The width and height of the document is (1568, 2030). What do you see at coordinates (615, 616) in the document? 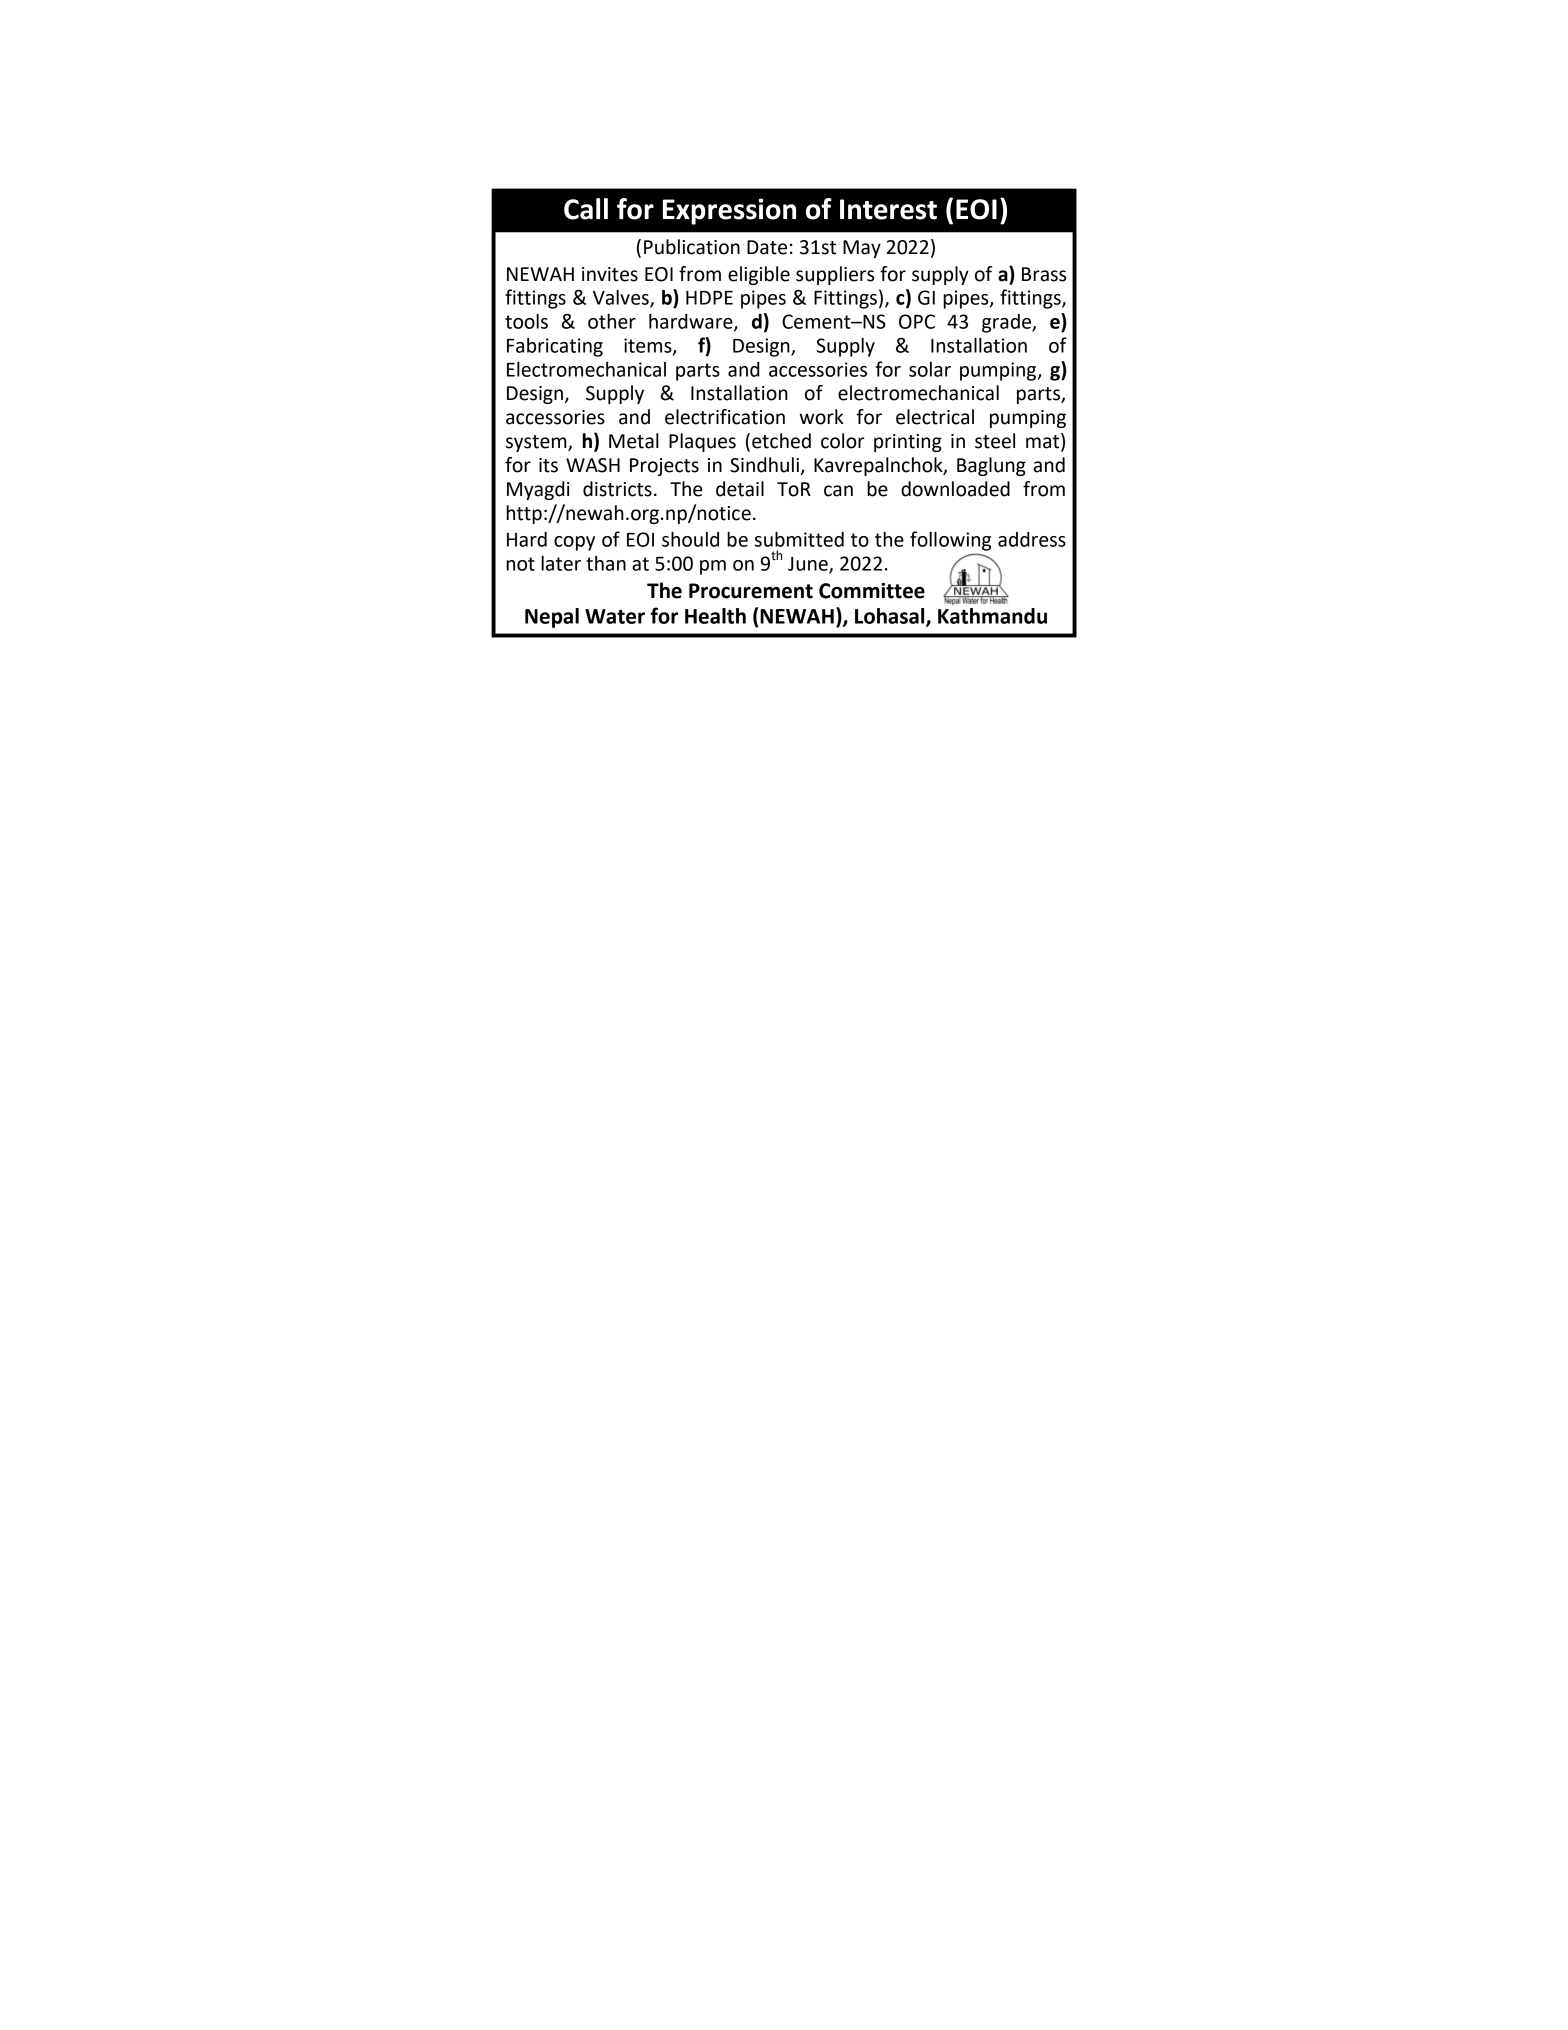
I see `Water` at bounding box center [615, 616].
